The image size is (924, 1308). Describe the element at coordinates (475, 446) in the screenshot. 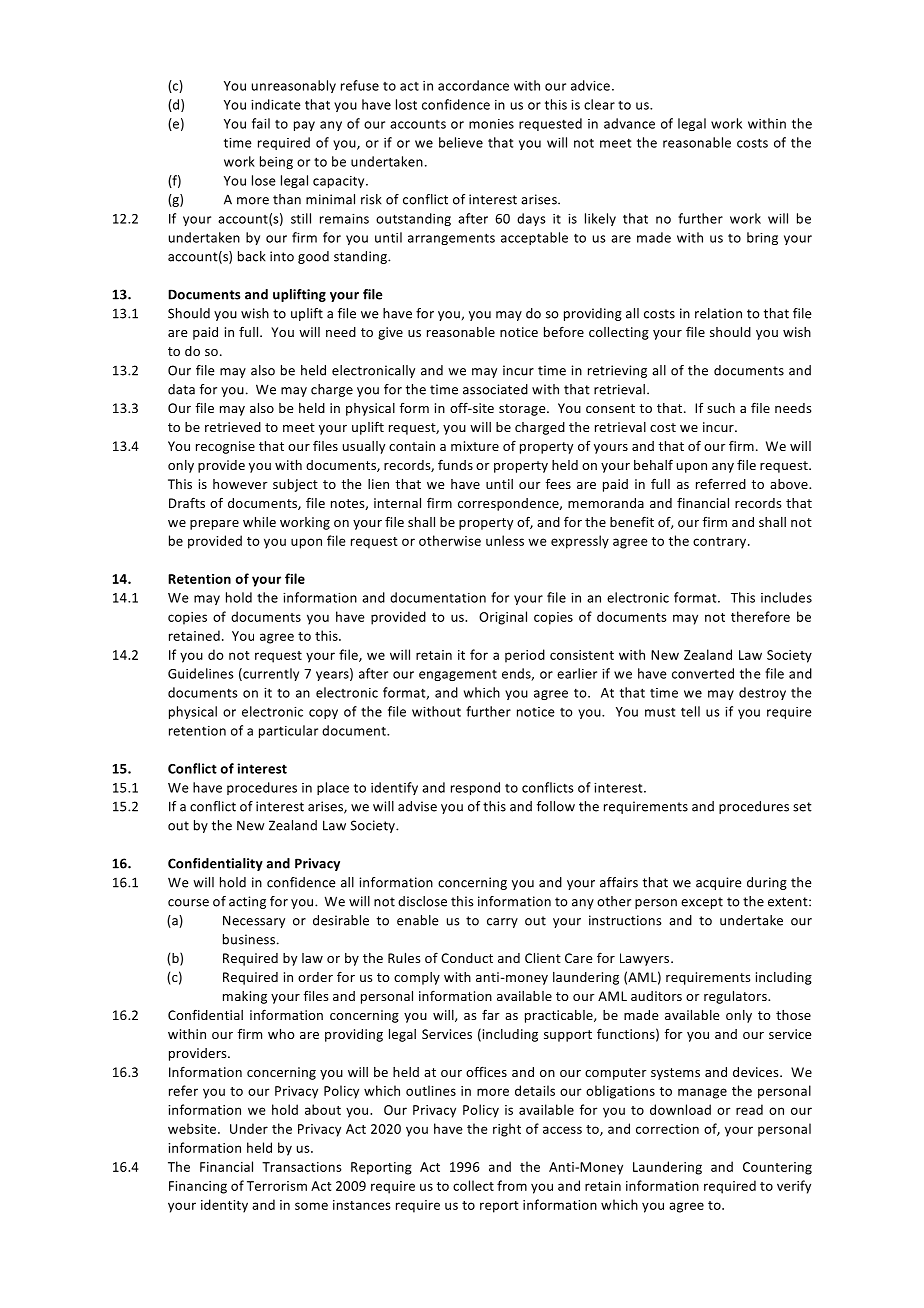

I see `mixture` at that location.
